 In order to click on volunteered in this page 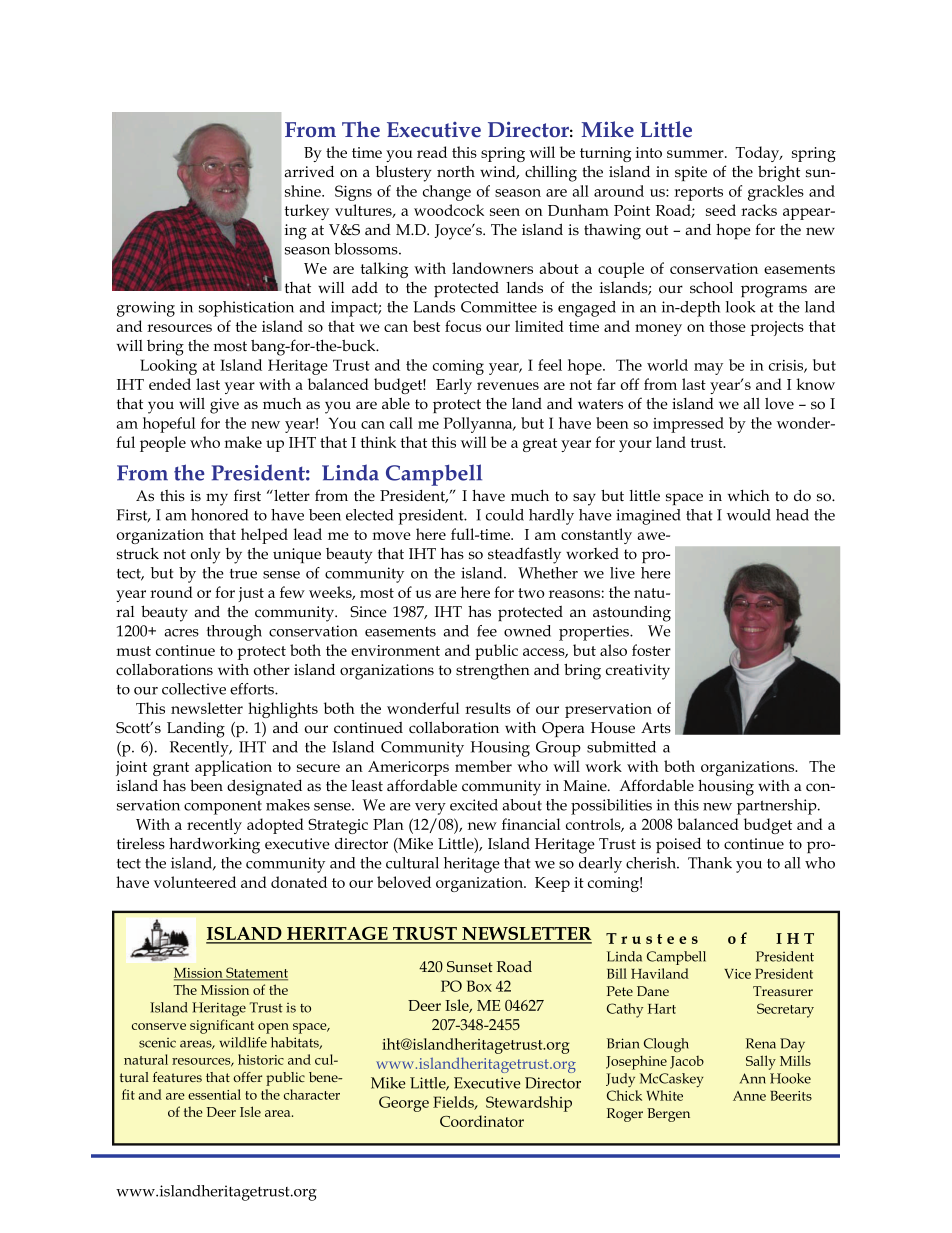, I will do `click(195, 882)`.
